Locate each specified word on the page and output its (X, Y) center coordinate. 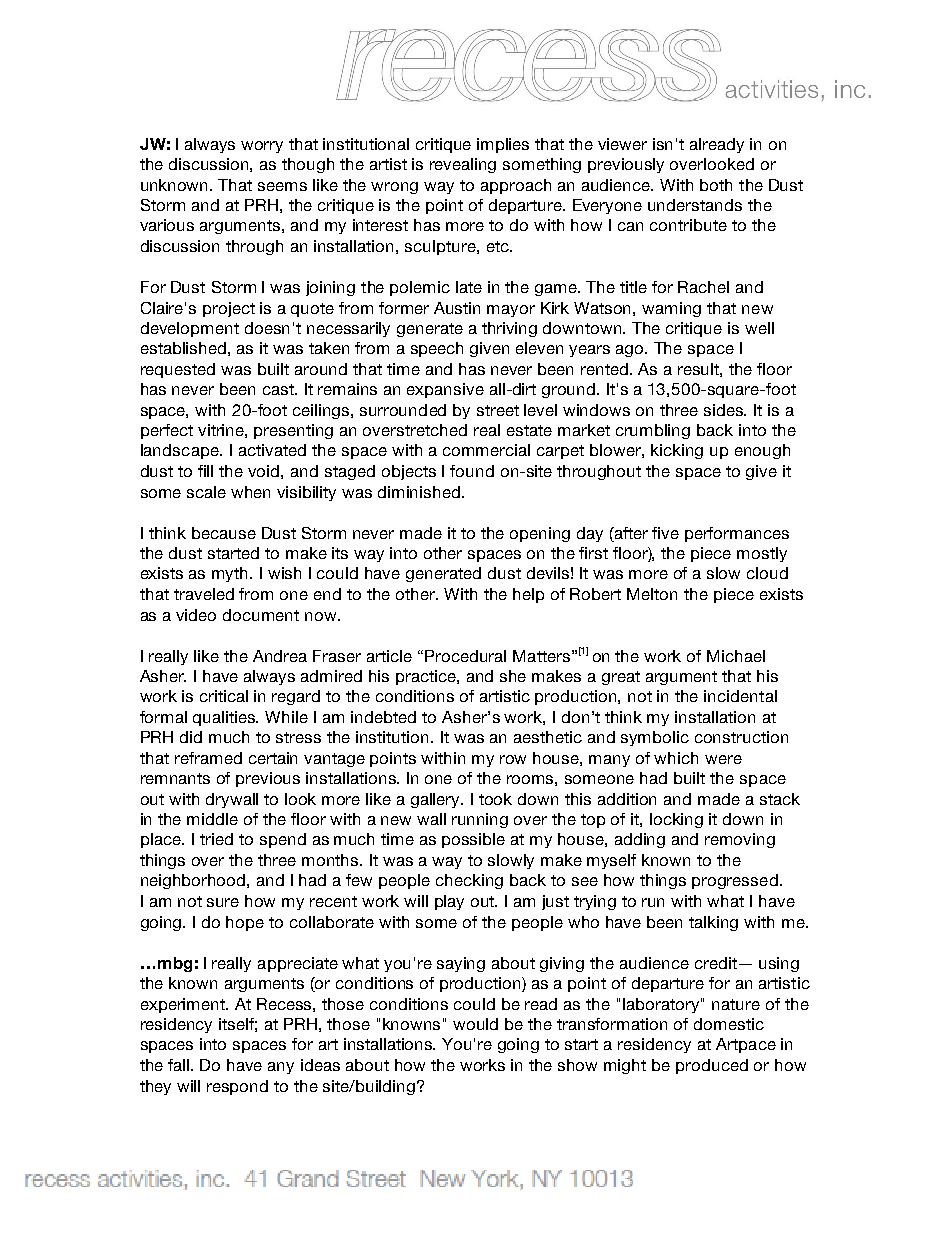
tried (216, 839)
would (475, 1024)
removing (740, 840)
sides (725, 410)
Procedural (465, 656)
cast (279, 389)
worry (262, 147)
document (261, 615)
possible (473, 840)
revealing (463, 165)
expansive (445, 390)
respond (237, 1087)
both (716, 185)
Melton (652, 594)
